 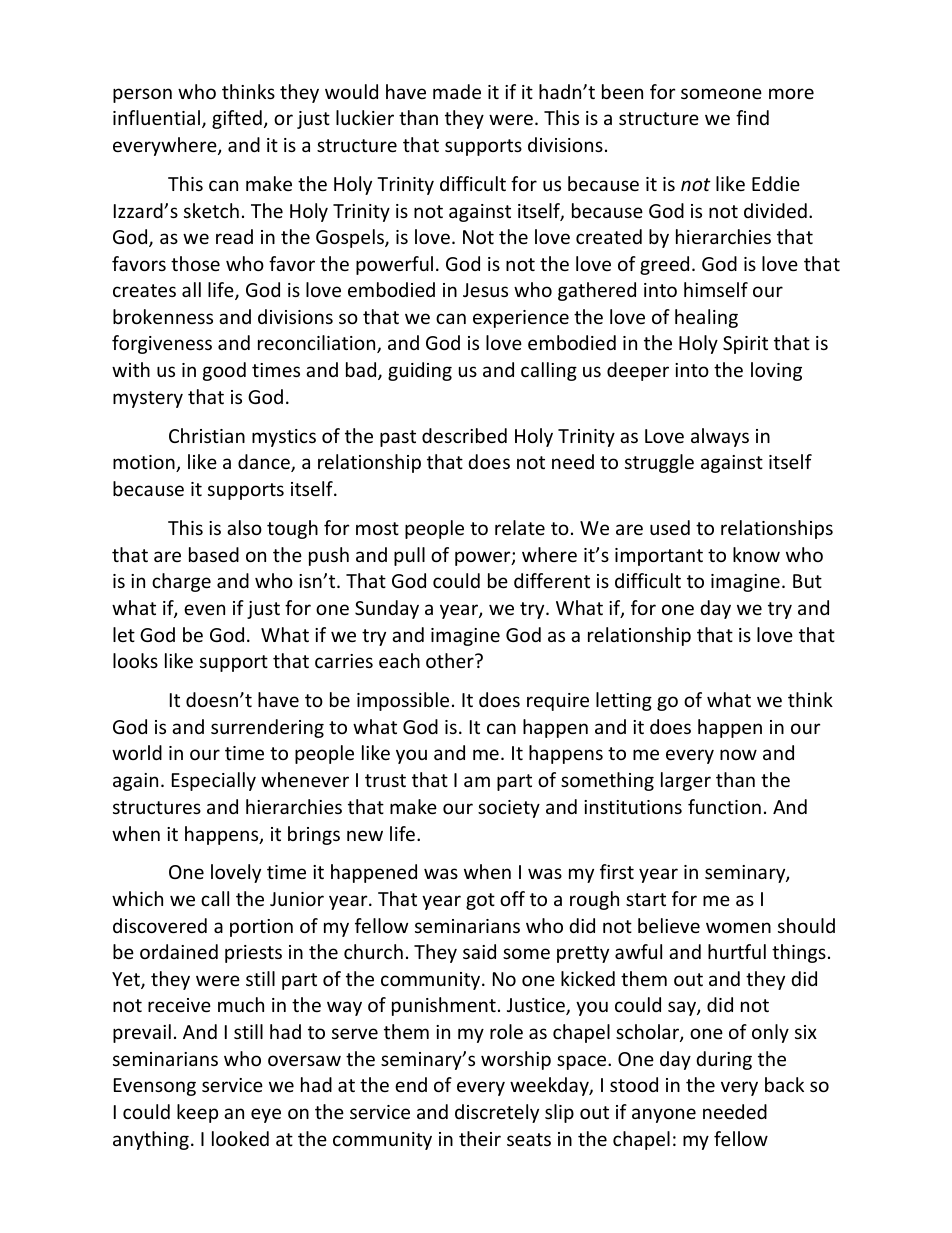 What do you see at coordinates (207, 435) in the image?
I see `Christian` at bounding box center [207, 435].
